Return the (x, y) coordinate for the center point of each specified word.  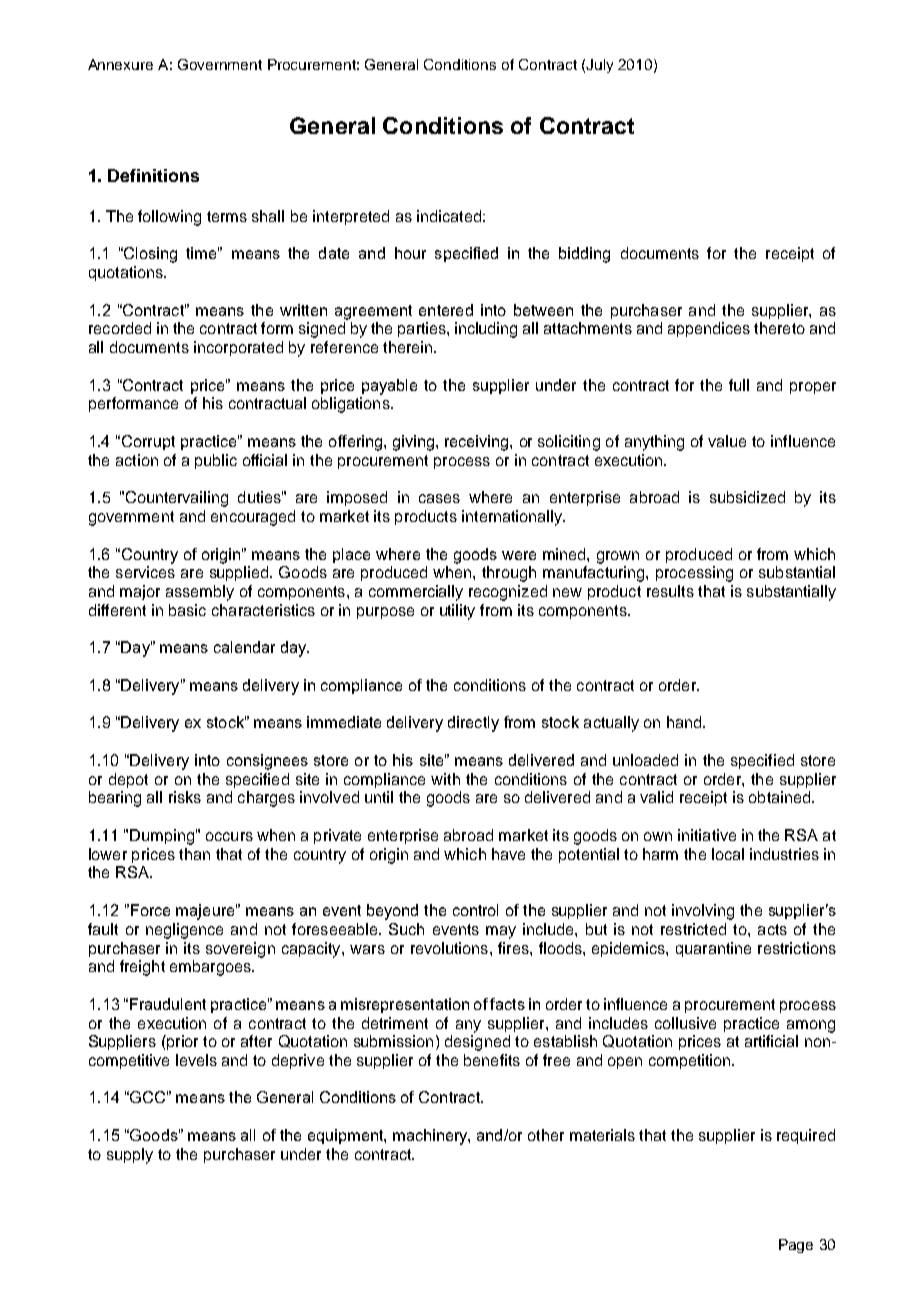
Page (796, 1246)
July (599, 66)
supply (130, 1156)
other (546, 1135)
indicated (449, 216)
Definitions (153, 175)
